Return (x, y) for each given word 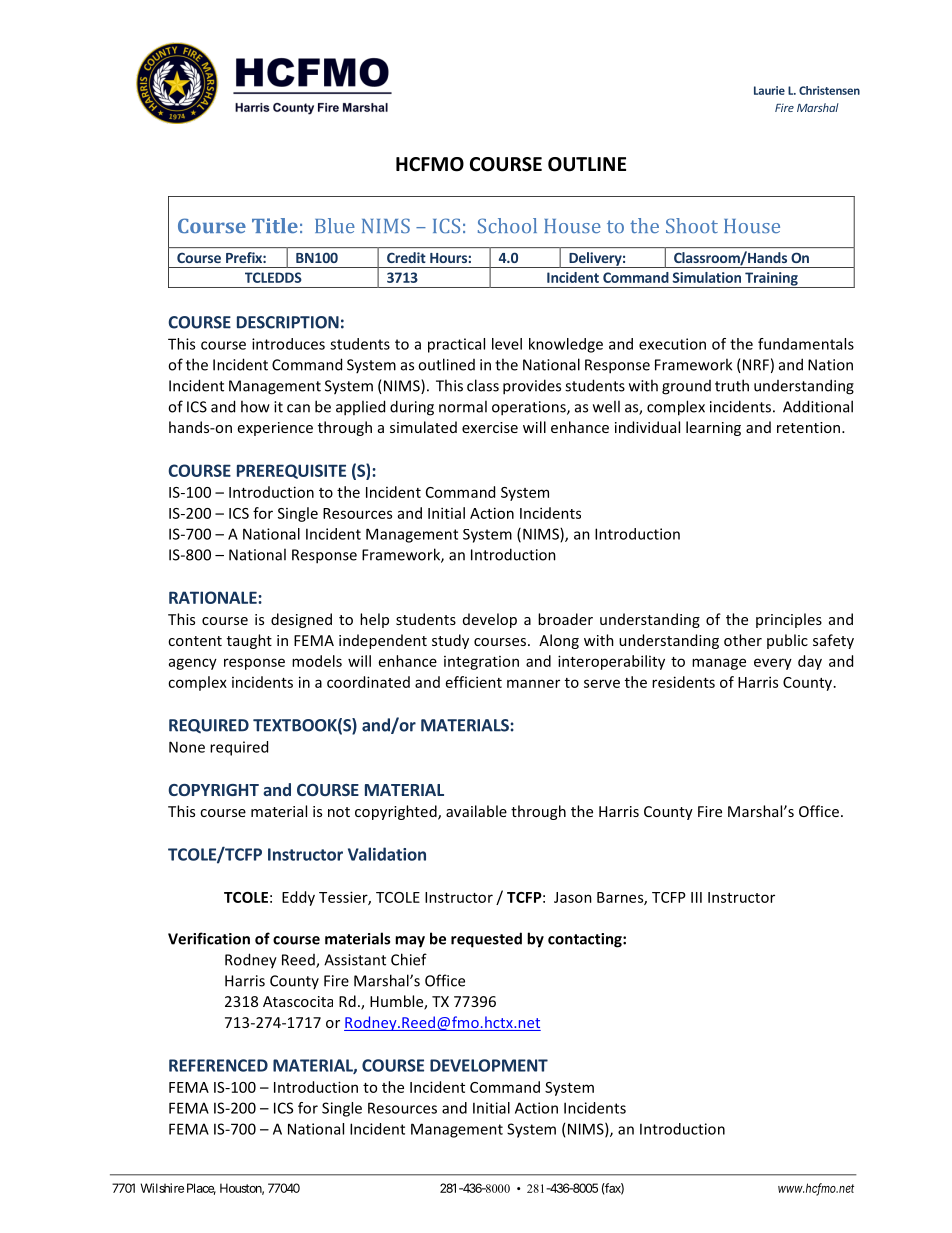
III (696, 897)
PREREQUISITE (291, 471)
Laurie (769, 90)
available (476, 811)
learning (713, 428)
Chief (409, 959)
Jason (573, 897)
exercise (490, 427)
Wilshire (162, 1188)
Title (275, 226)
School (507, 226)
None (187, 747)
